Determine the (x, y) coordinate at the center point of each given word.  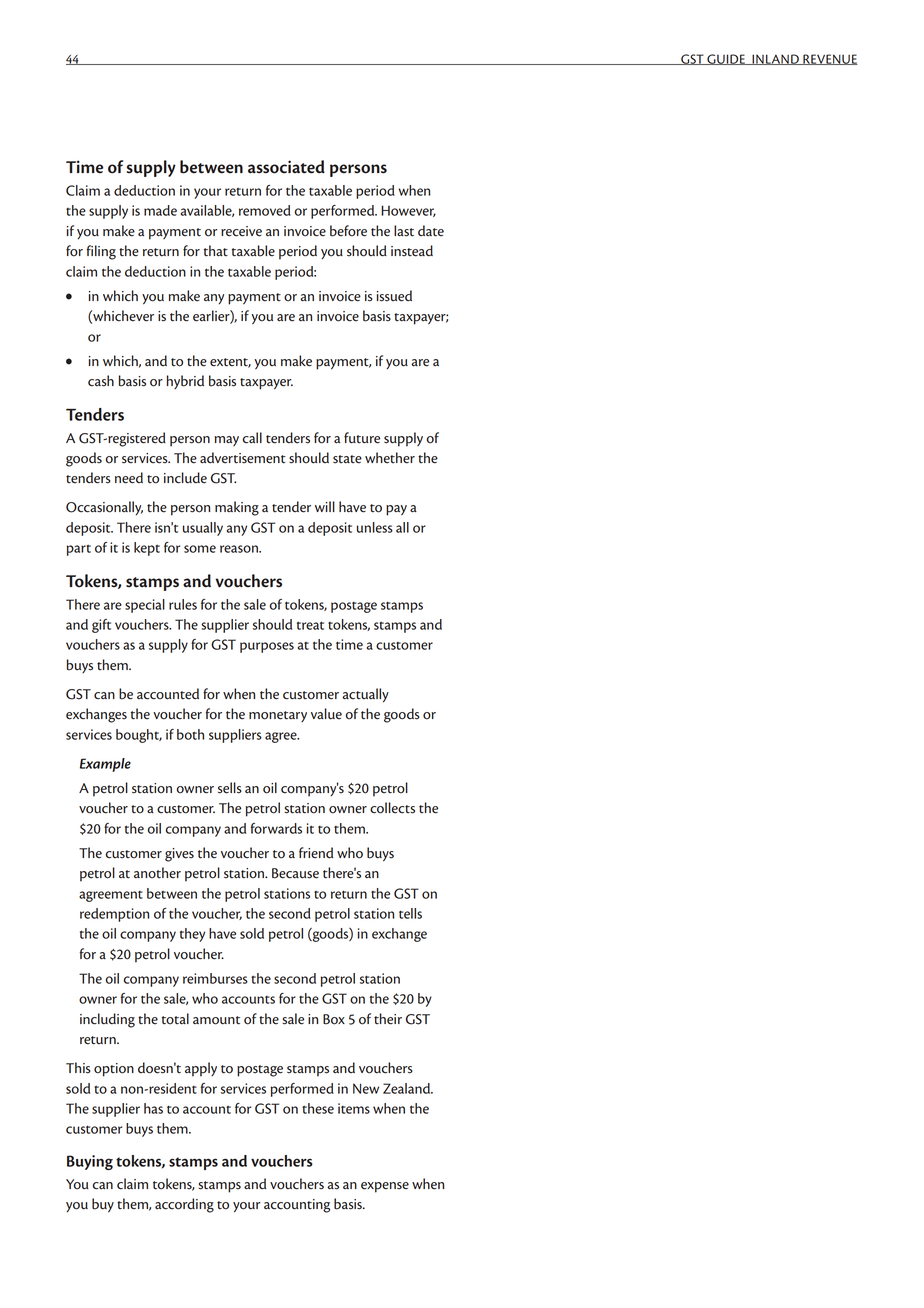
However (408, 211)
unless (375, 527)
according (184, 1205)
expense (385, 1187)
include (185, 478)
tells (410, 913)
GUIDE (726, 59)
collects (392, 808)
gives (179, 855)
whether (390, 458)
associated (286, 167)
